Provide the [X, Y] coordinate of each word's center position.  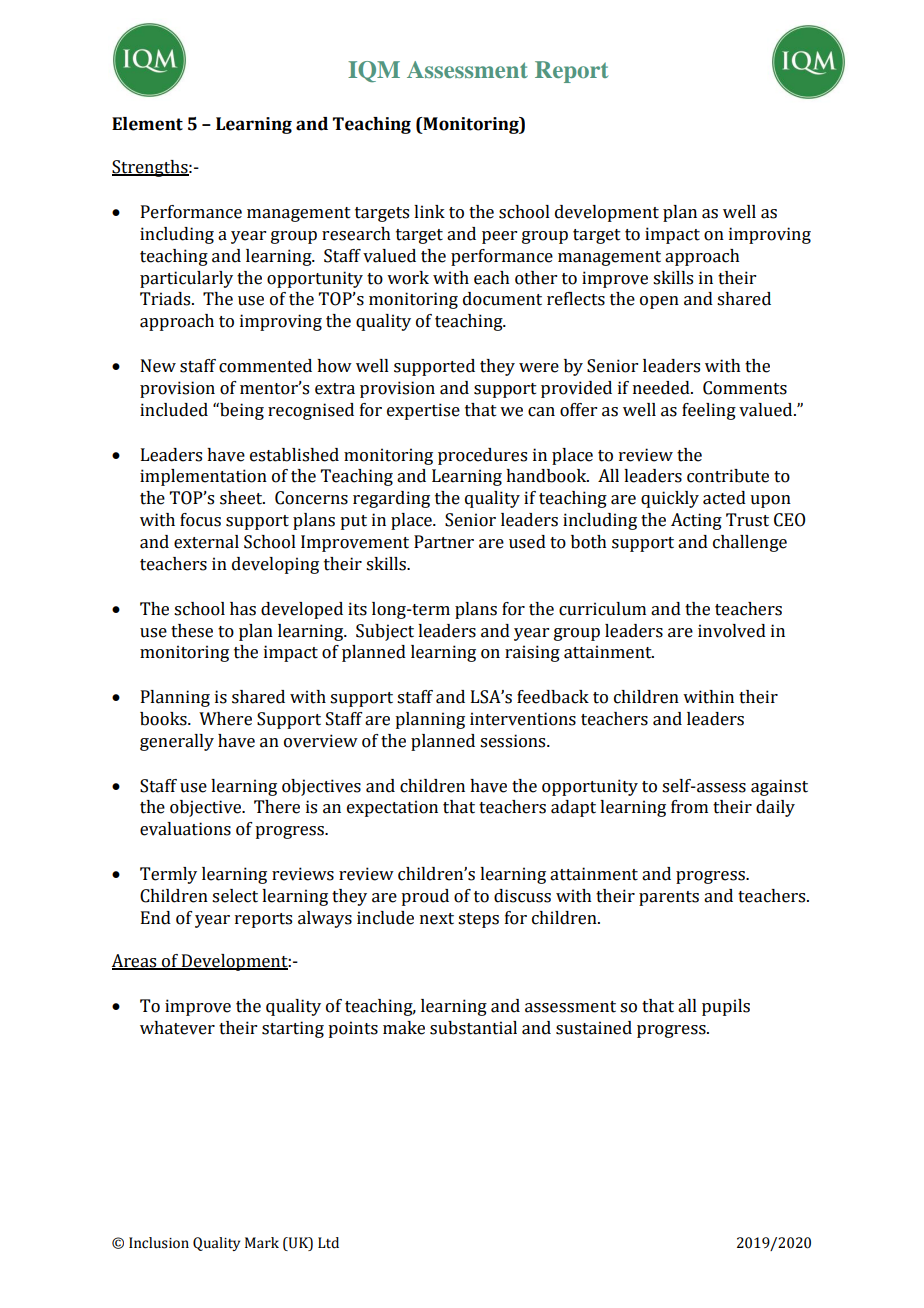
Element [147, 124]
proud [425, 897]
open [659, 302]
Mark [262, 1243]
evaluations [185, 829]
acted [724, 498]
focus [200, 520]
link [429, 211]
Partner [444, 542]
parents [669, 898]
